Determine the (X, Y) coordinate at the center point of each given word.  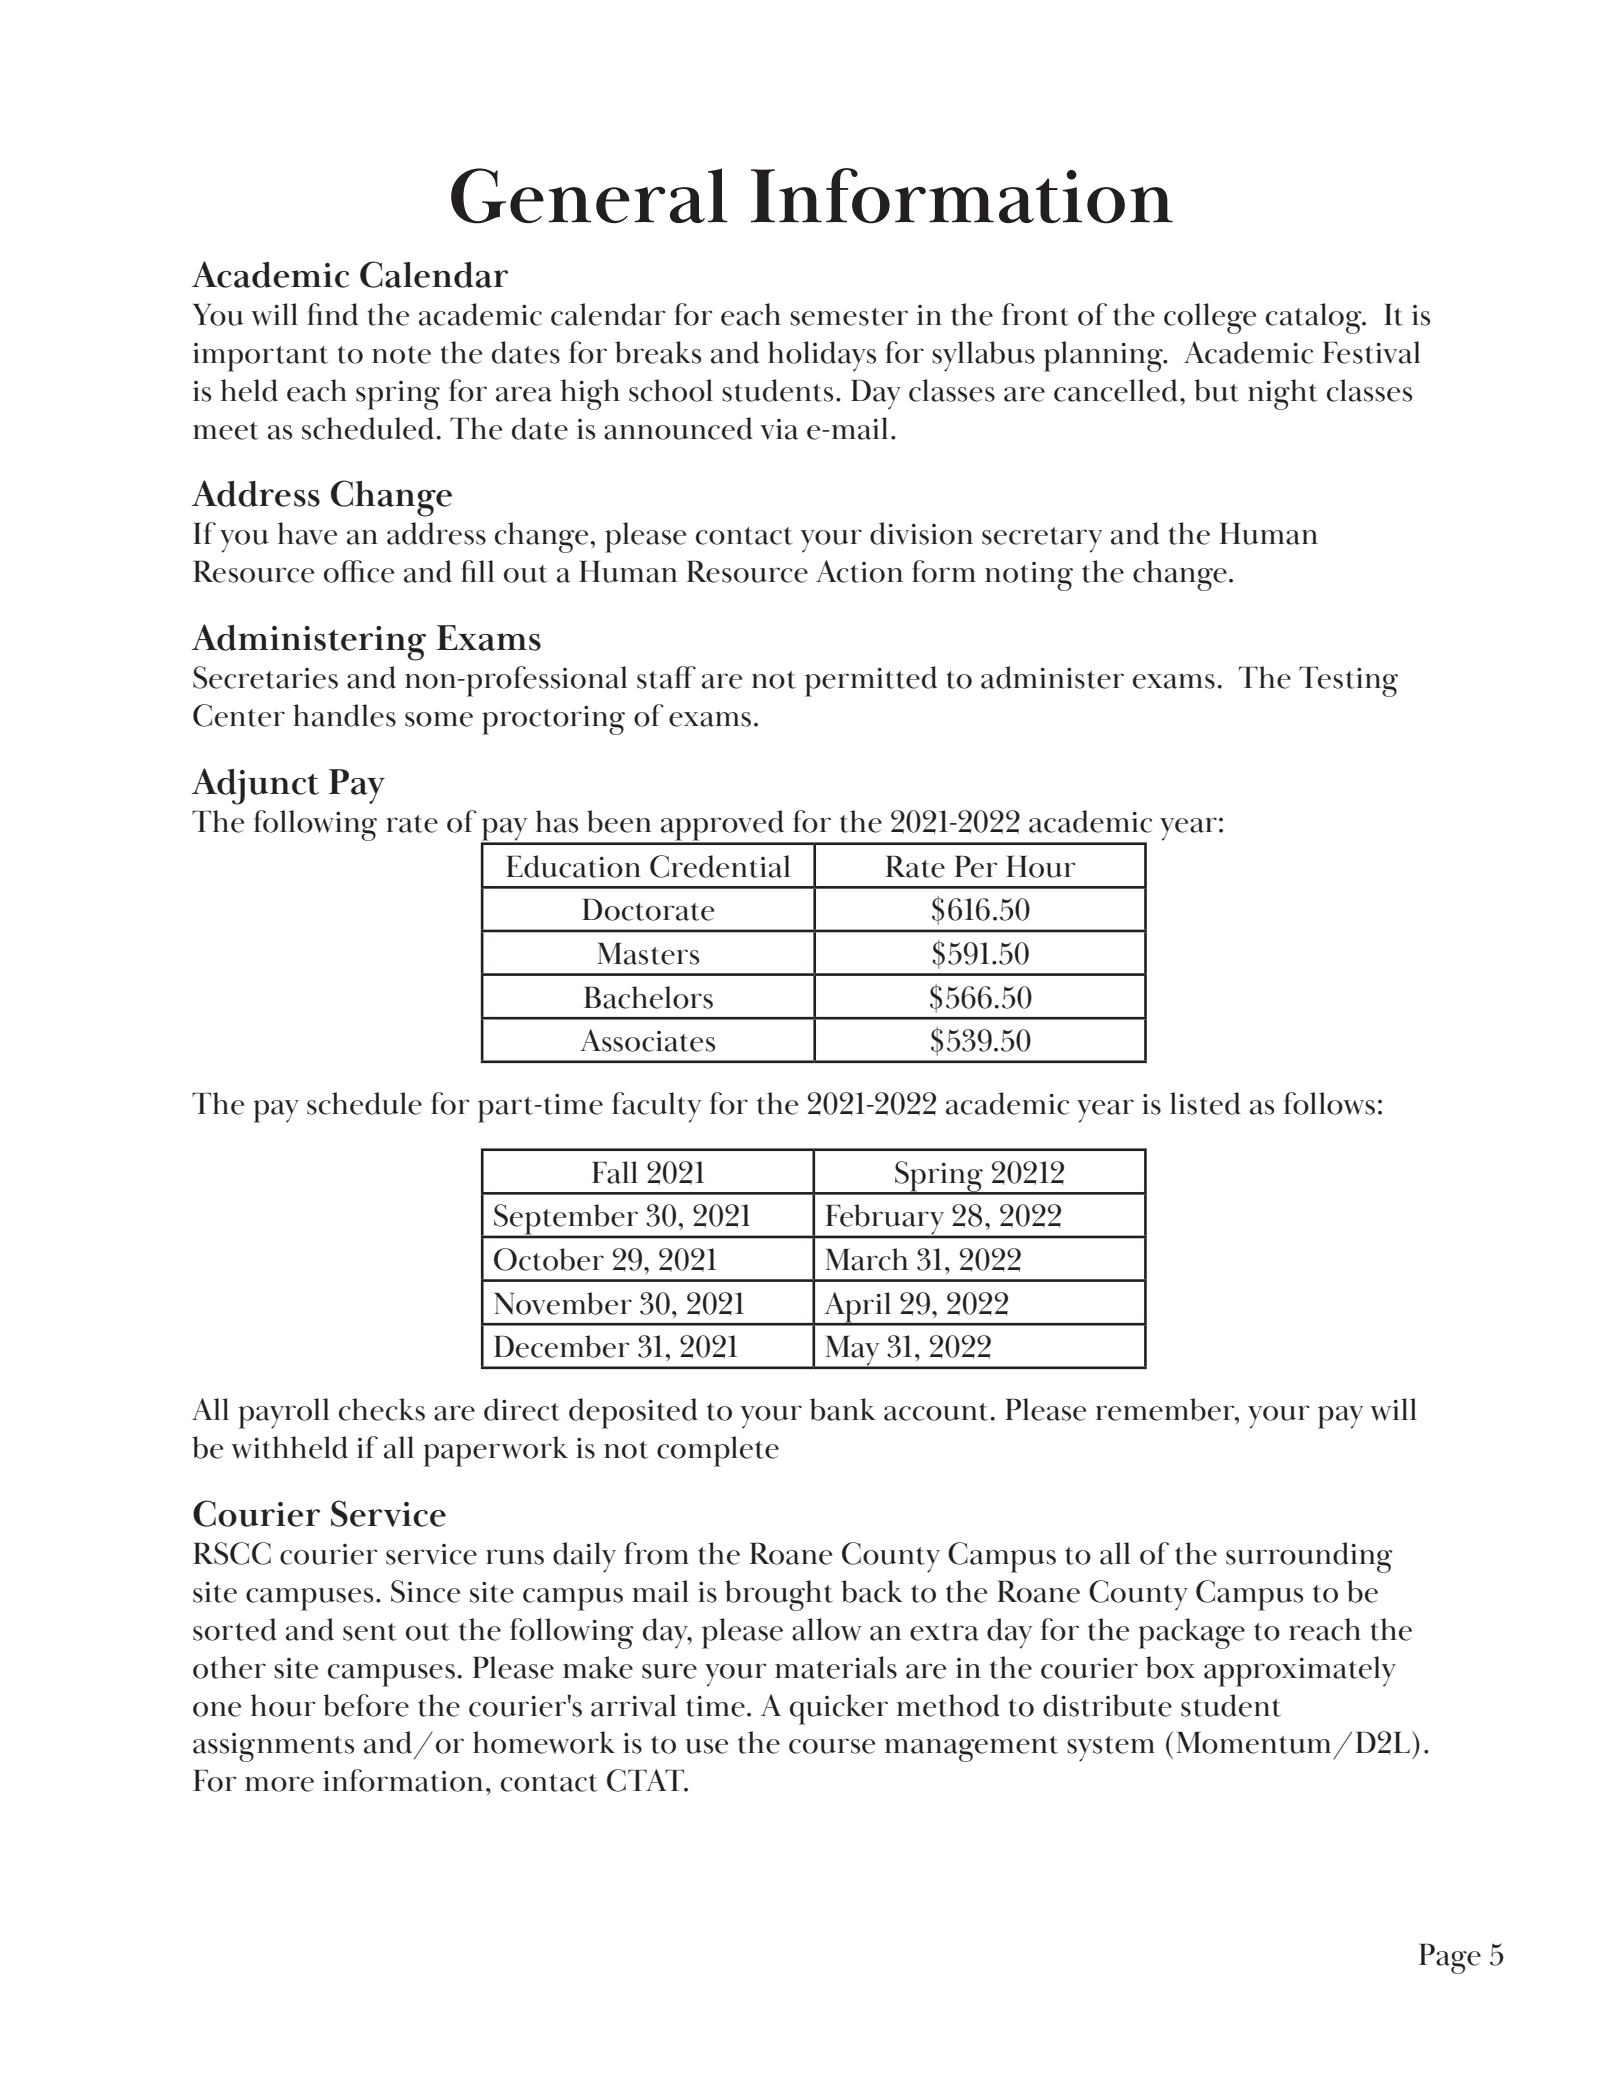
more (279, 1784)
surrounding (1309, 1557)
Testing (1348, 681)
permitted (871, 681)
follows (1329, 1103)
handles (344, 715)
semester (849, 317)
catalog (1315, 318)
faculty (657, 1107)
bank (843, 1409)
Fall (615, 1172)
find (332, 314)
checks (382, 1409)
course (832, 1746)
